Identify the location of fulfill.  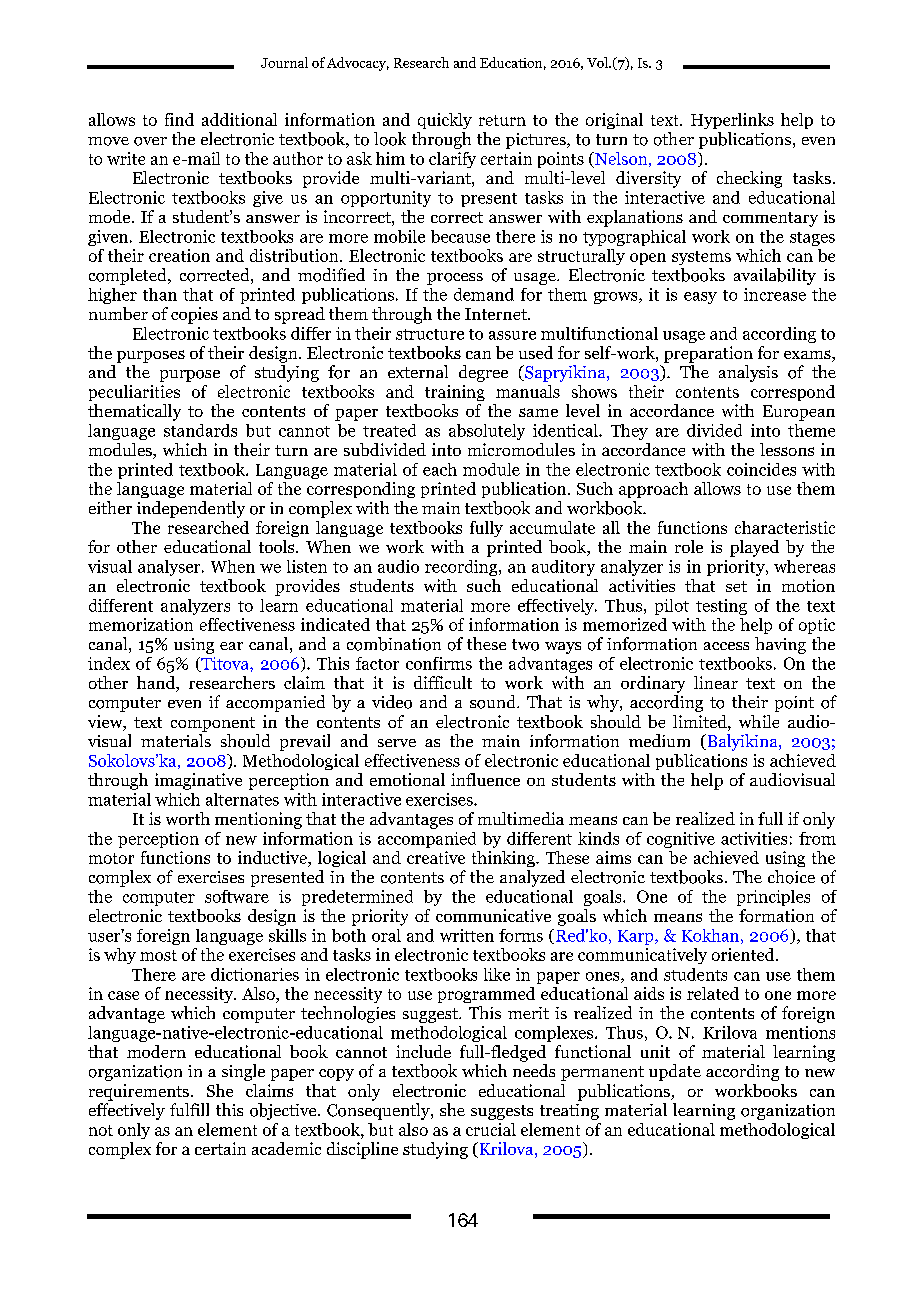
(189, 1109).
